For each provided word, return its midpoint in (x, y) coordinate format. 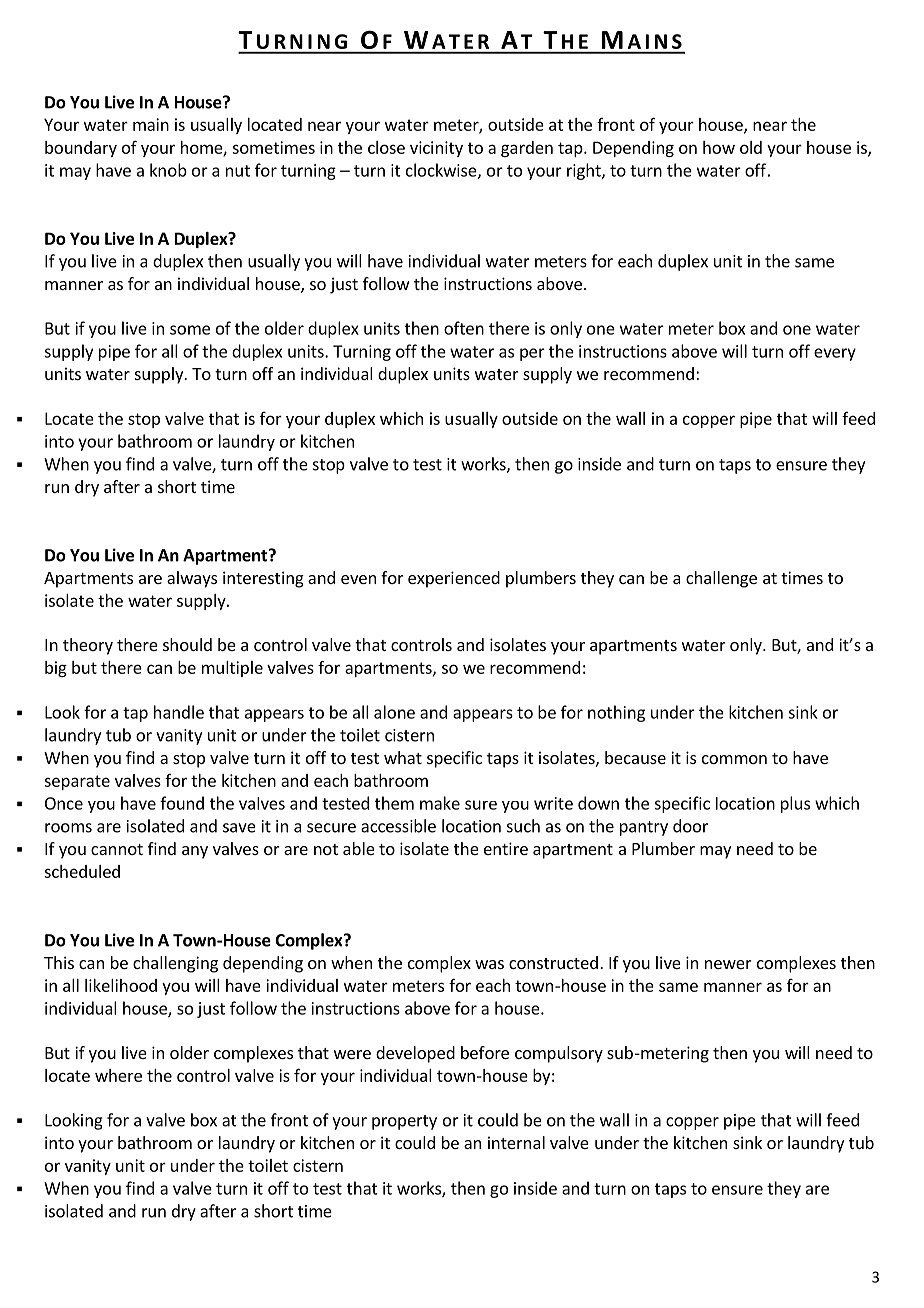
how (719, 147)
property (404, 1122)
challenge (721, 579)
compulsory (559, 1054)
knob (168, 170)
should (187, 644)
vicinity (436, 149)
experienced (454, 579)
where (118, 1075)
